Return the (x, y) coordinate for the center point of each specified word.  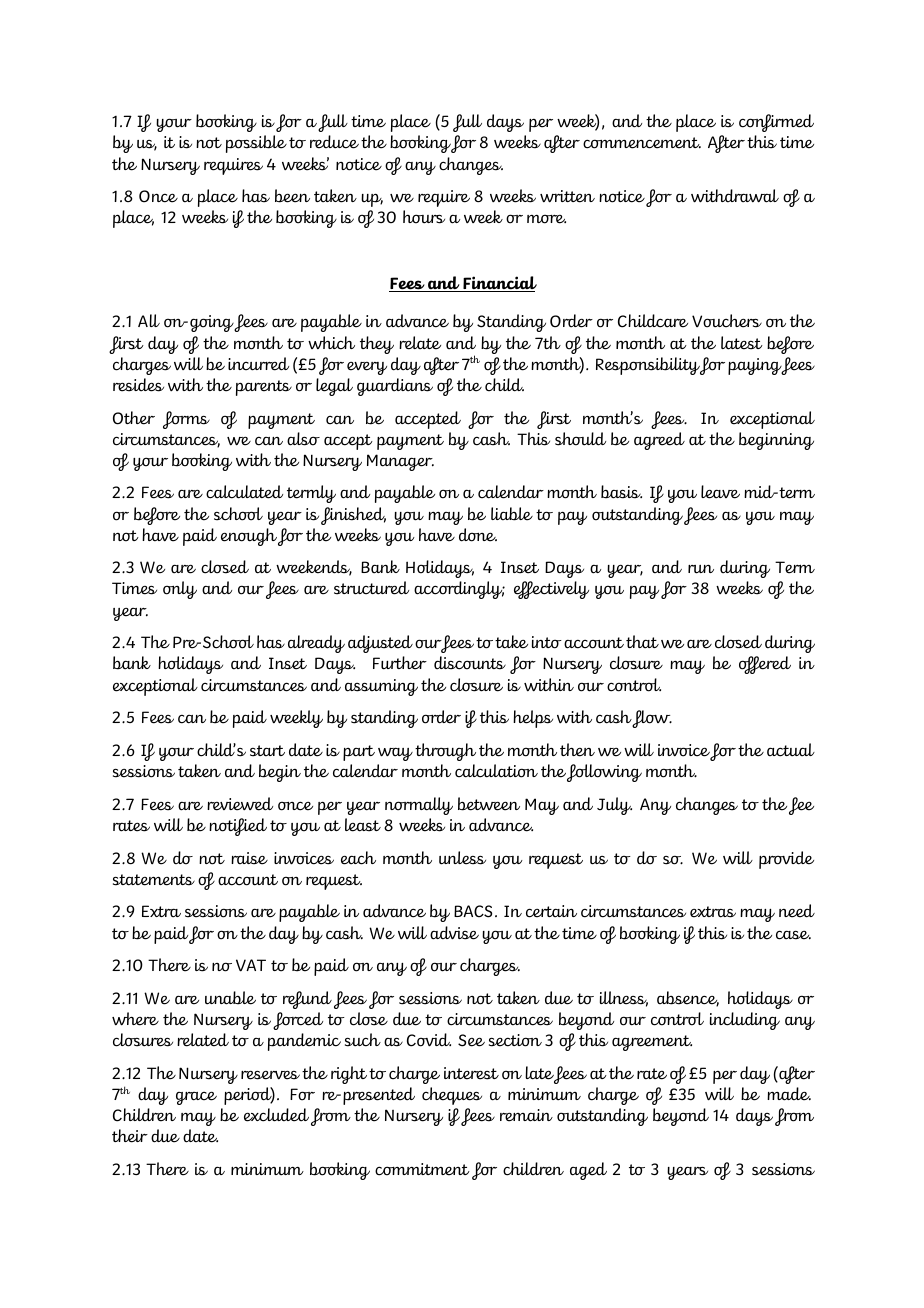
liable (512, 514)
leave (720, 492)
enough (249, 537)
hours (424, 217)
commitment (422, 1169)
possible (256, 144)
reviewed (240, 804)
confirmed (776, 123)
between (489, 804)
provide (786, 860)
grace (196, 1098)
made (789, 1094)
